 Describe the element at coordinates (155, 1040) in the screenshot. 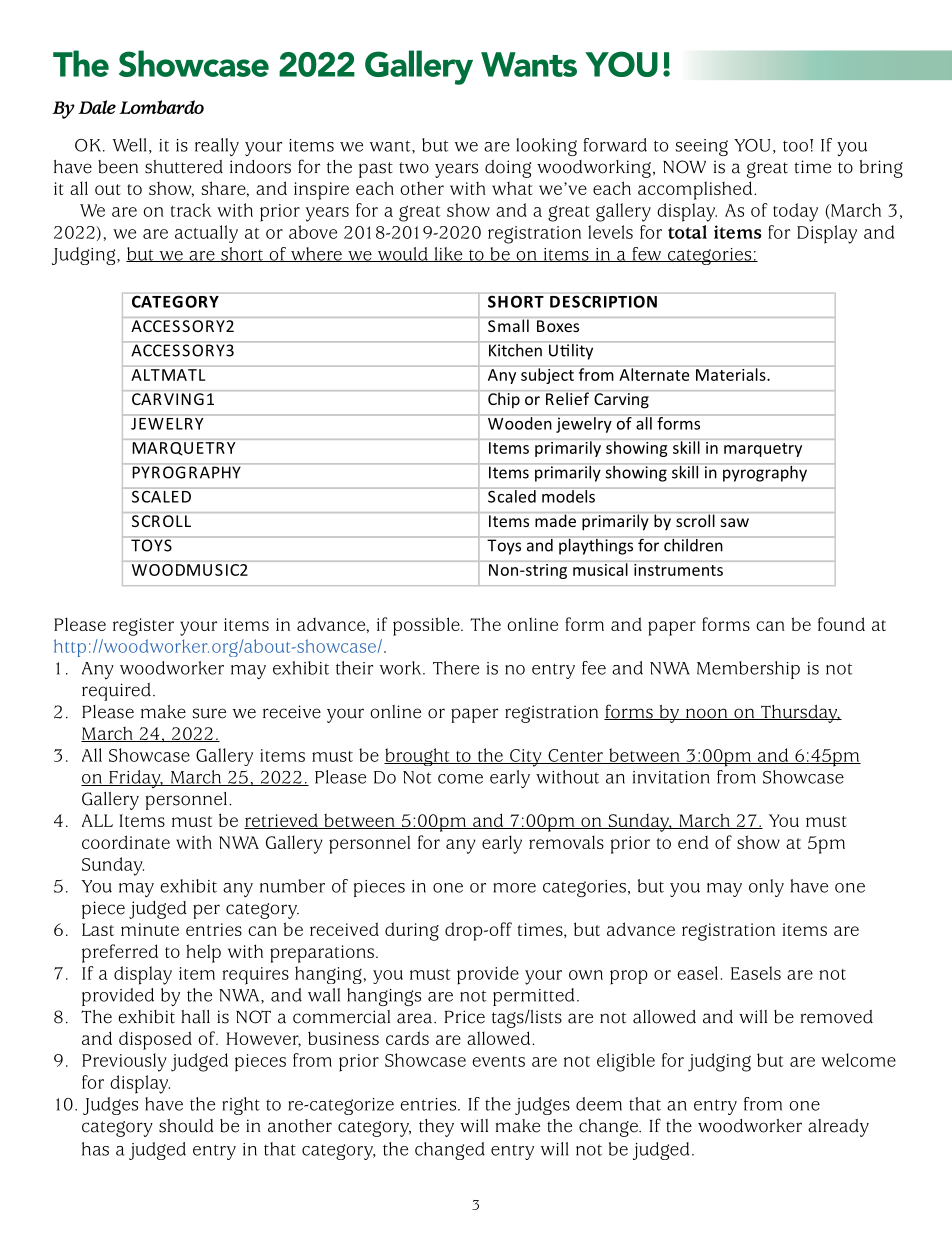

I see `disposed` at that location.
